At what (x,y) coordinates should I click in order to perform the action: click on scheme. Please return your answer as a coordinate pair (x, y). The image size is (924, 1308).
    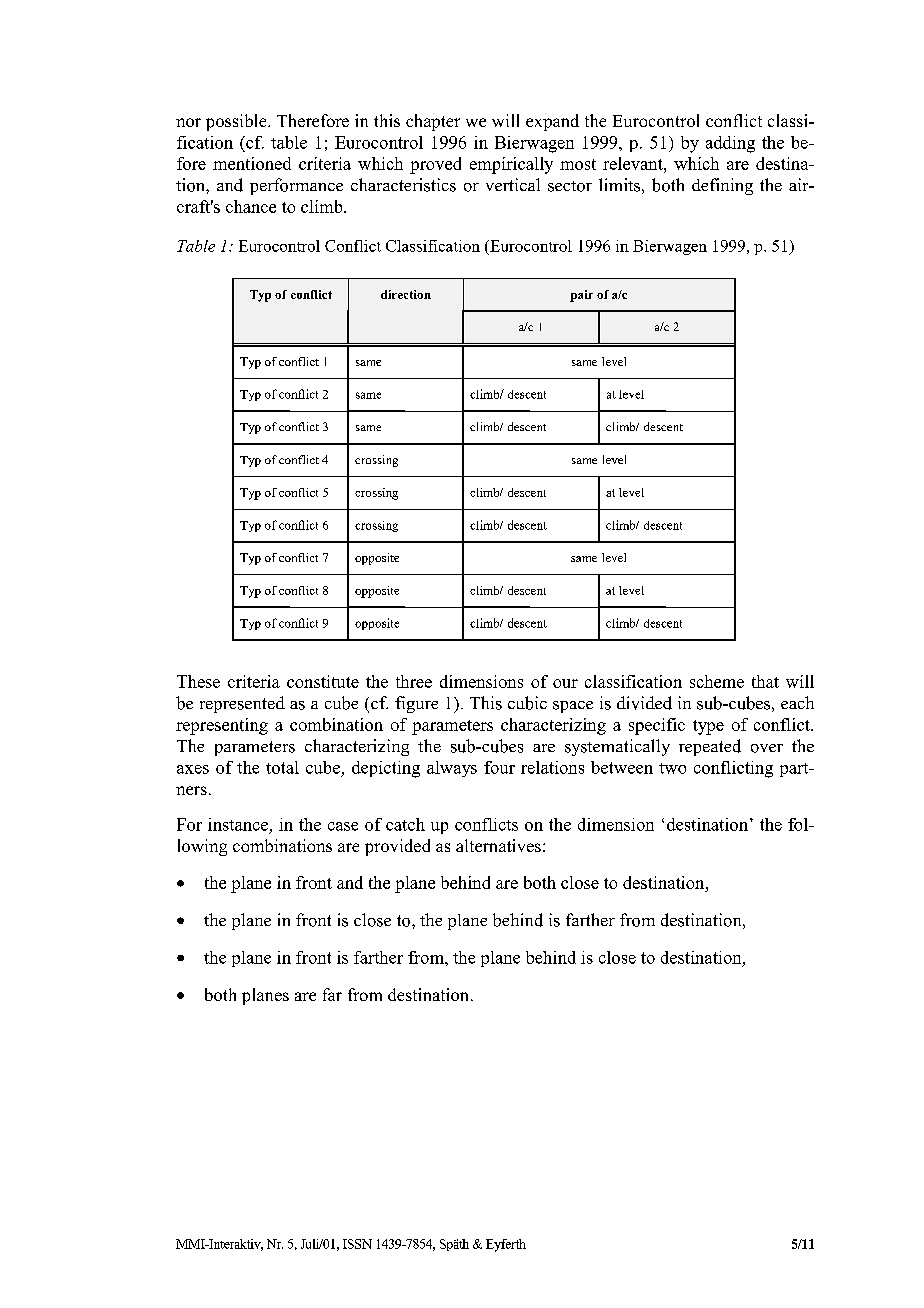
    Looking at the image, I should click on (717, 681).
